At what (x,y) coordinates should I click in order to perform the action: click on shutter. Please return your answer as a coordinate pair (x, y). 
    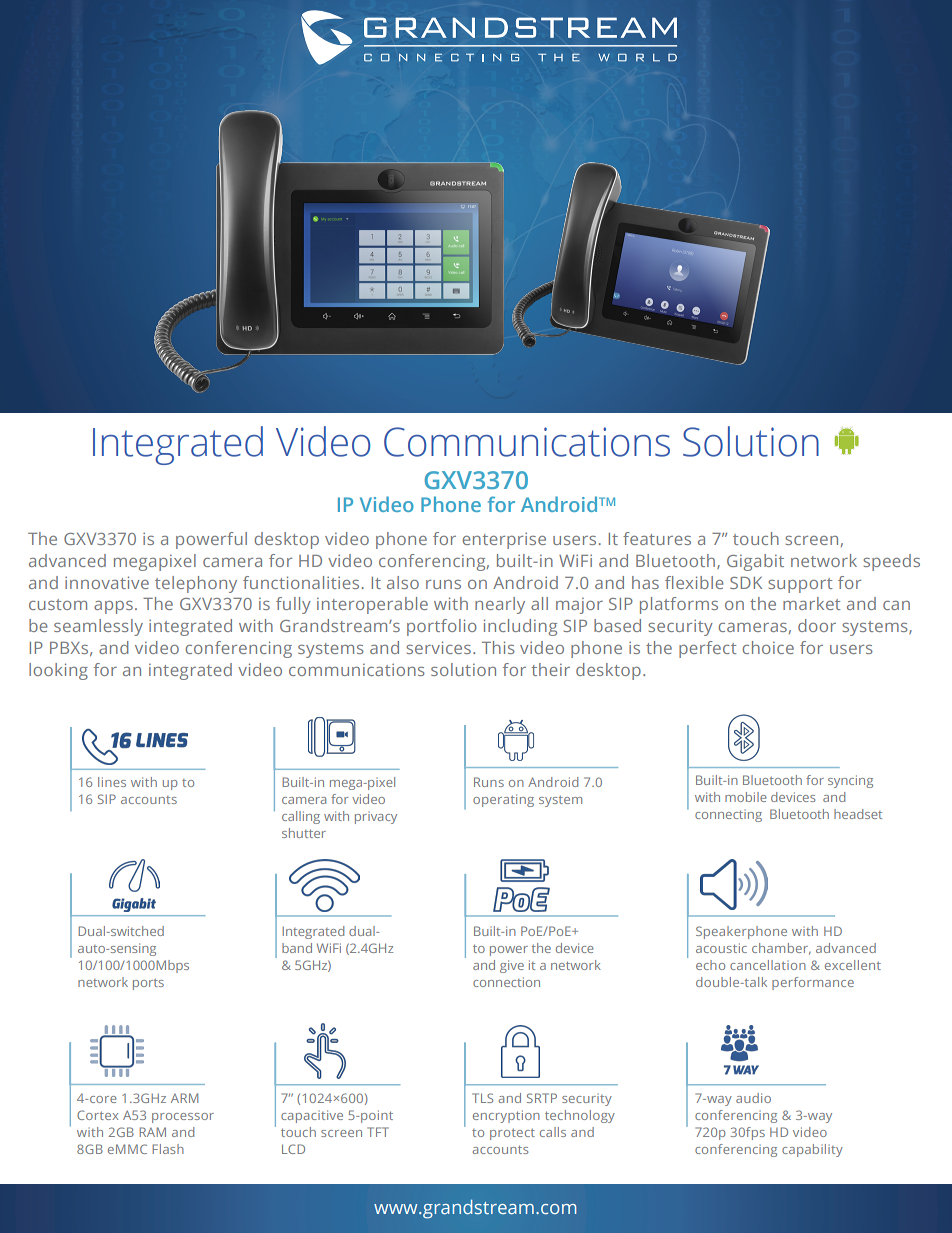
    Looking at the image, I should click on (304, 833).
